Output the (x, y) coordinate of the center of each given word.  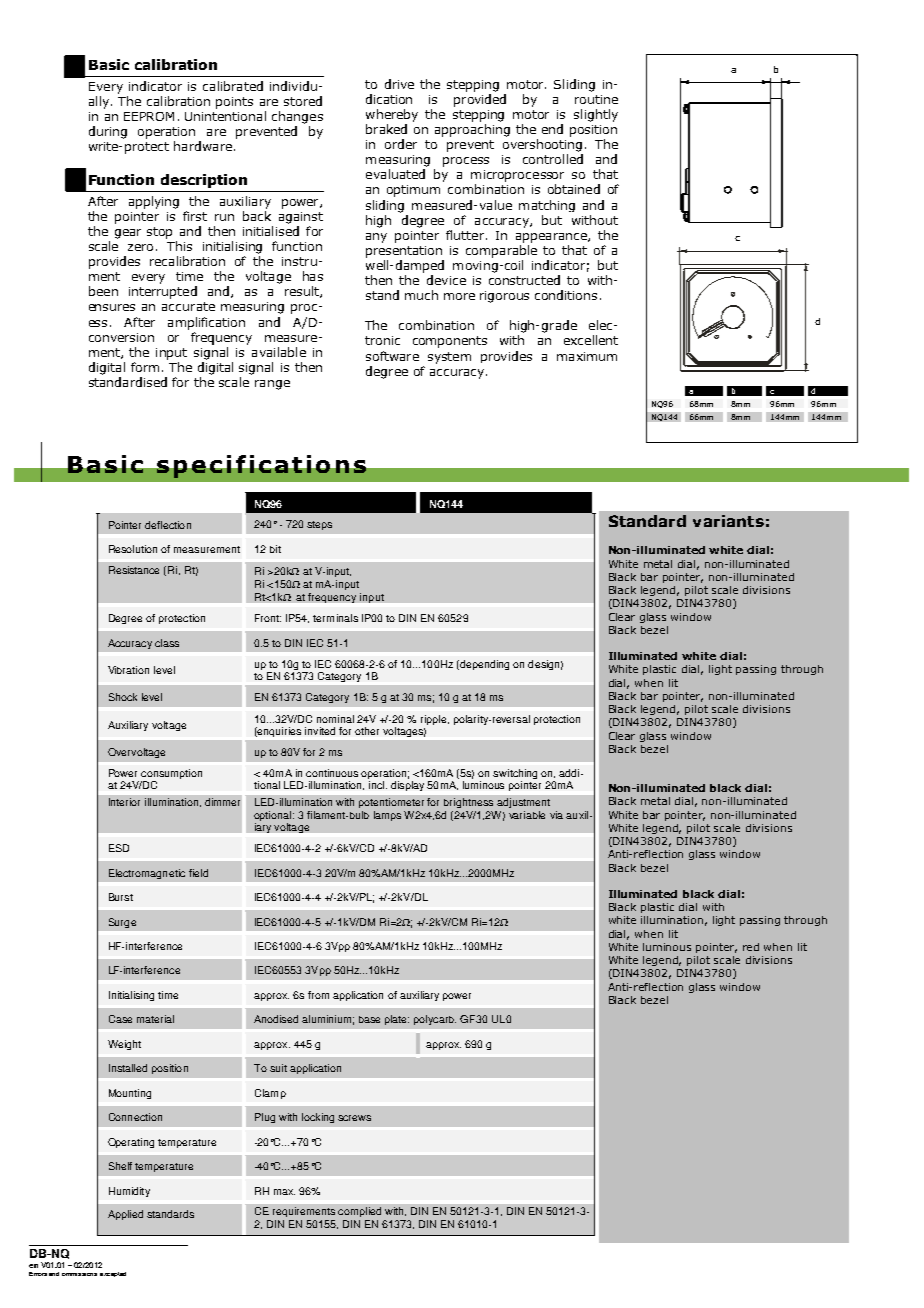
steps (319, 525)
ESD (119, 848)
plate (397, 1020)
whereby (392, 115)
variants (728, 521)
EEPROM (149, 116)
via (556, 815)
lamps (387, 816)
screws (354, 1118)
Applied (125, 1215)
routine (596, 99)
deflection (168, 525)
